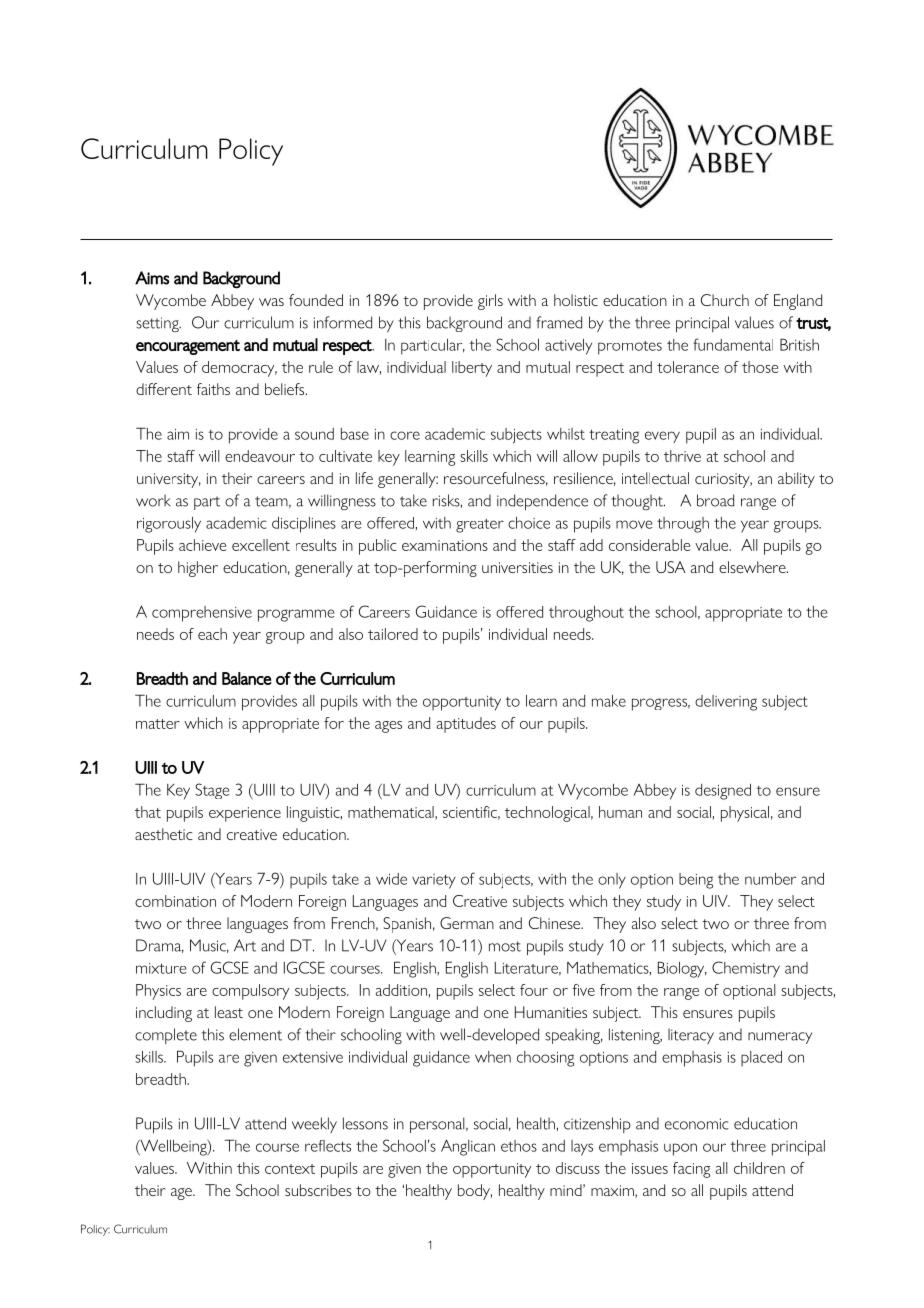 The height and width of the screenshot is (1308, 924). I want to click on most, so click(505, 946).
